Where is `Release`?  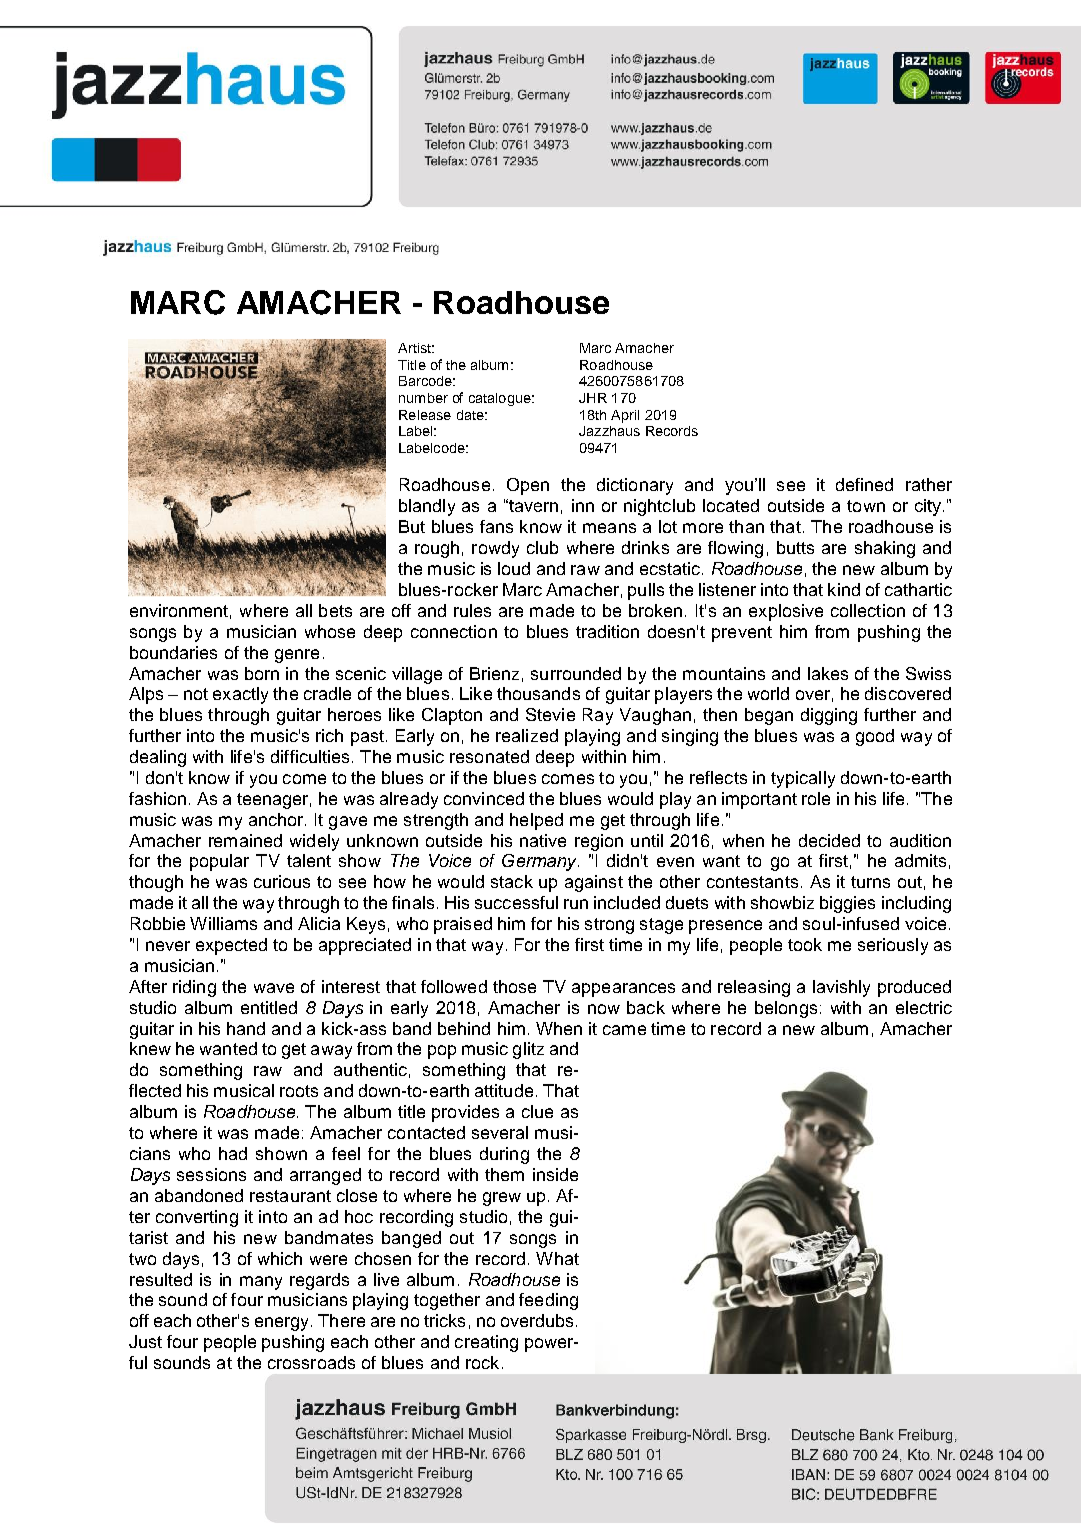
Release is located at coordinates (425, 415).
